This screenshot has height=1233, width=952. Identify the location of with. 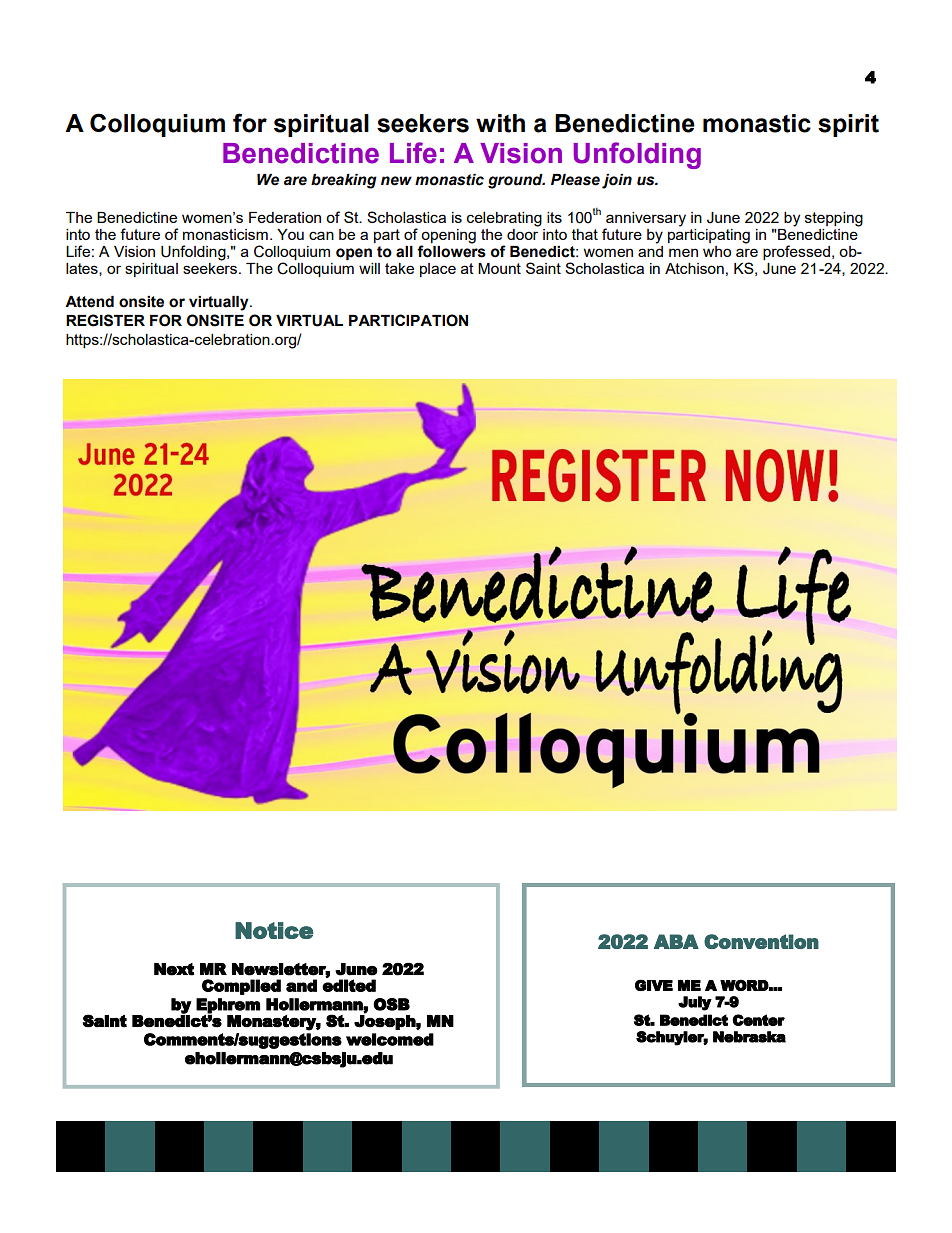
(500, 123).
